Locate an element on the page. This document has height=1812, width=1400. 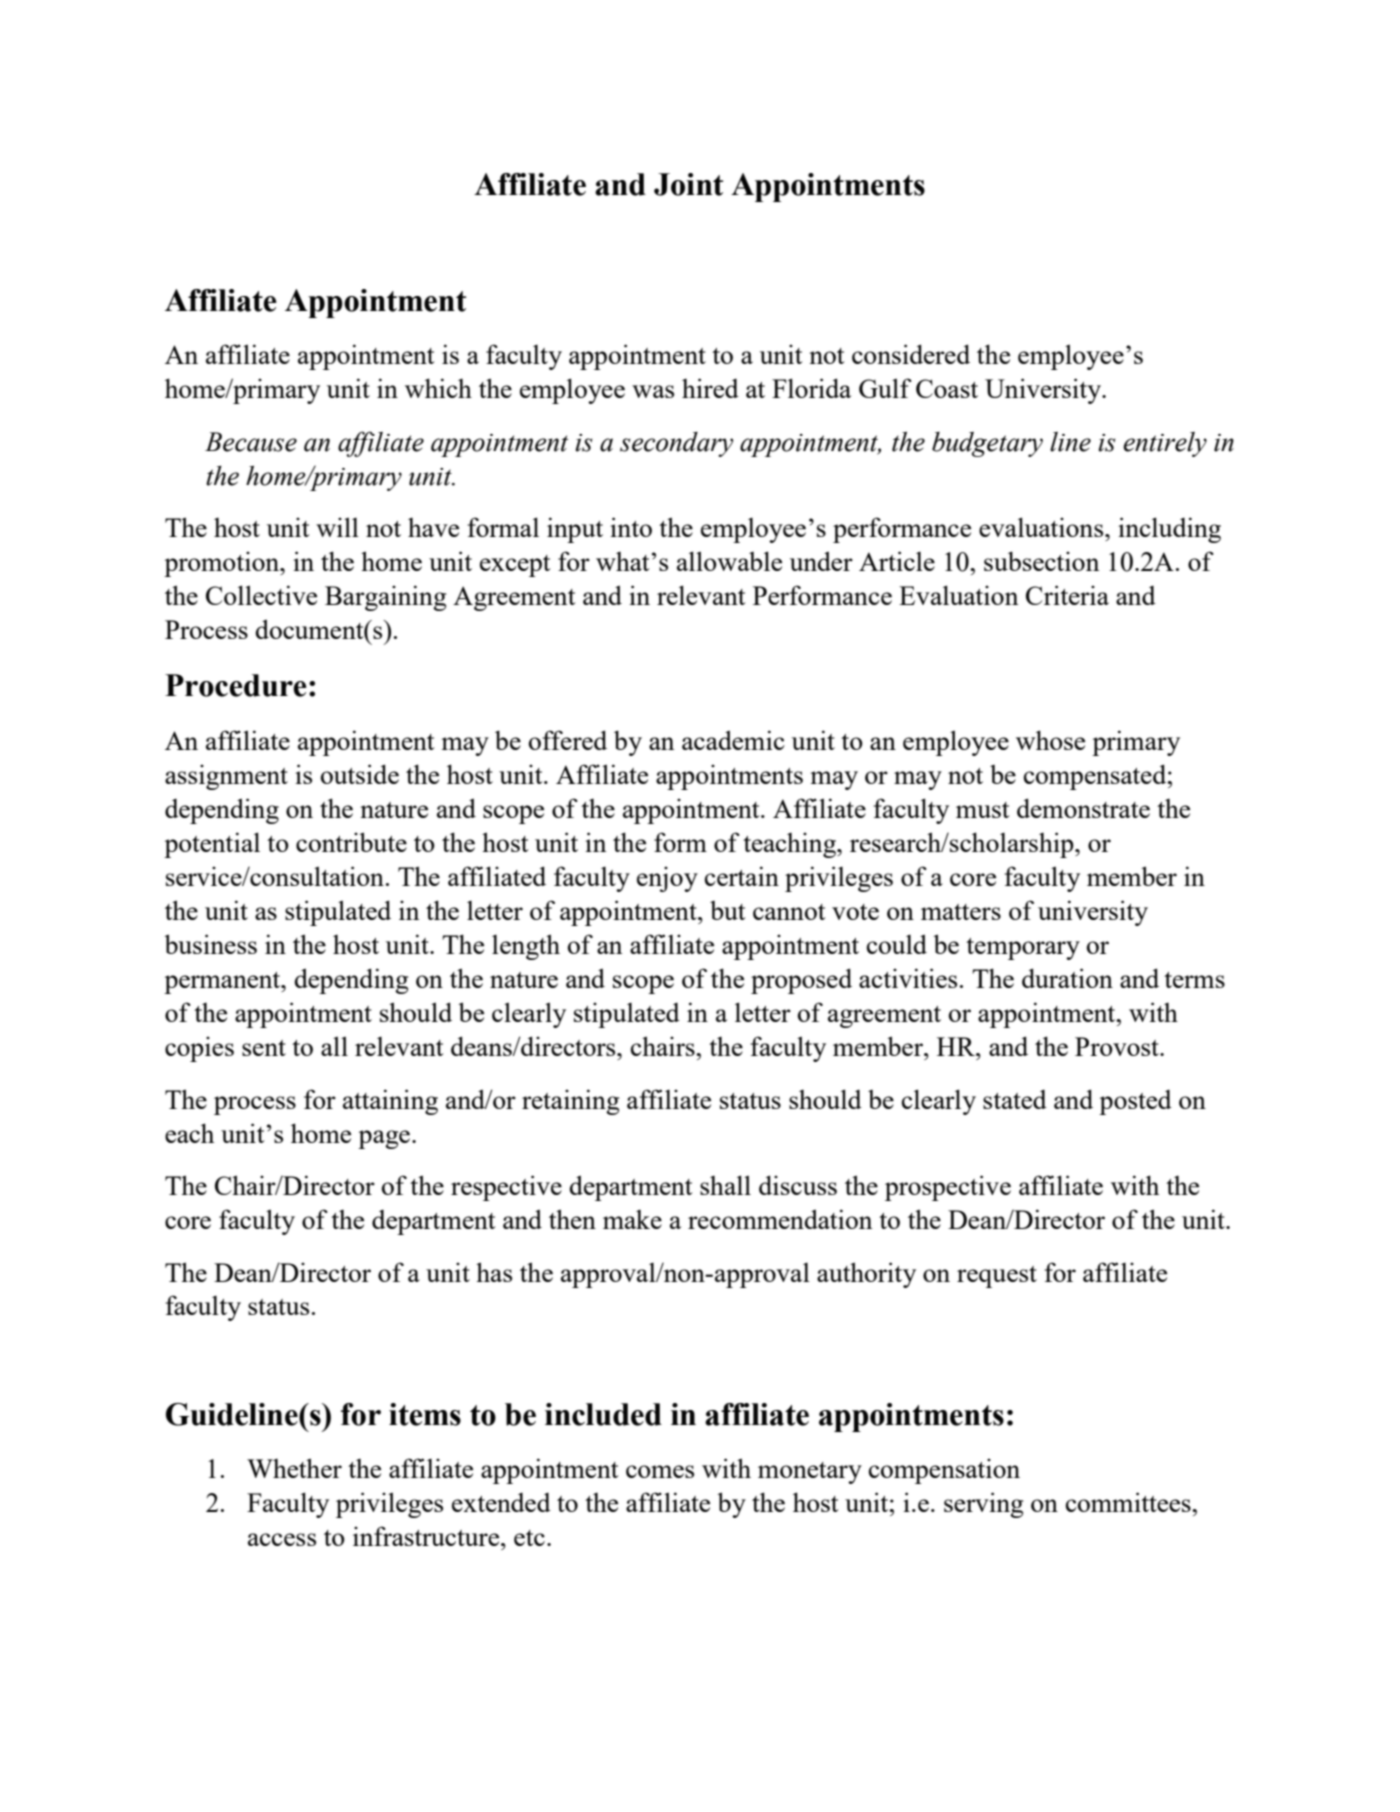
Criteria is located at coordinates (1067, 595).
